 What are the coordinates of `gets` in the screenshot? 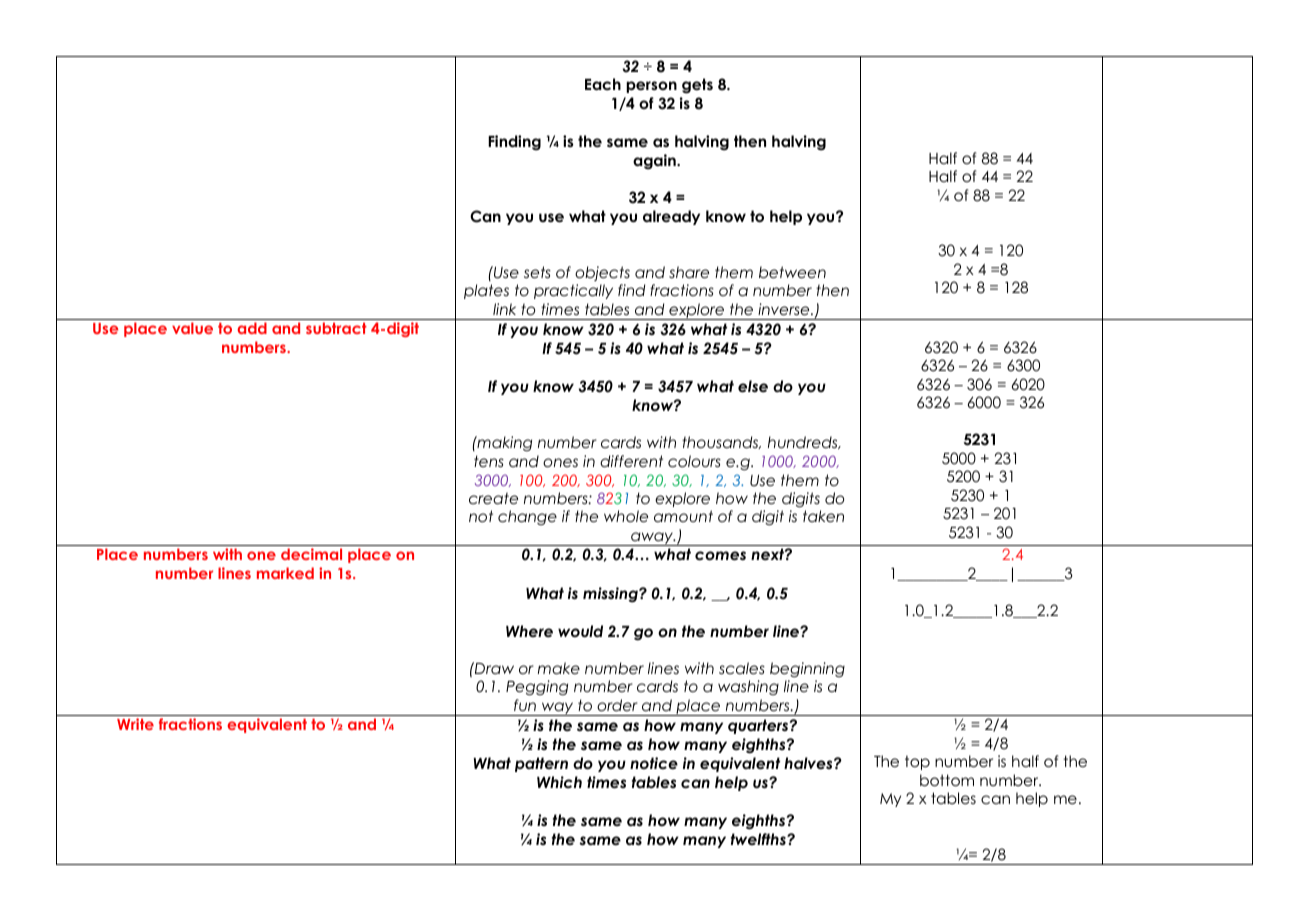 It's located at (697, 86).
